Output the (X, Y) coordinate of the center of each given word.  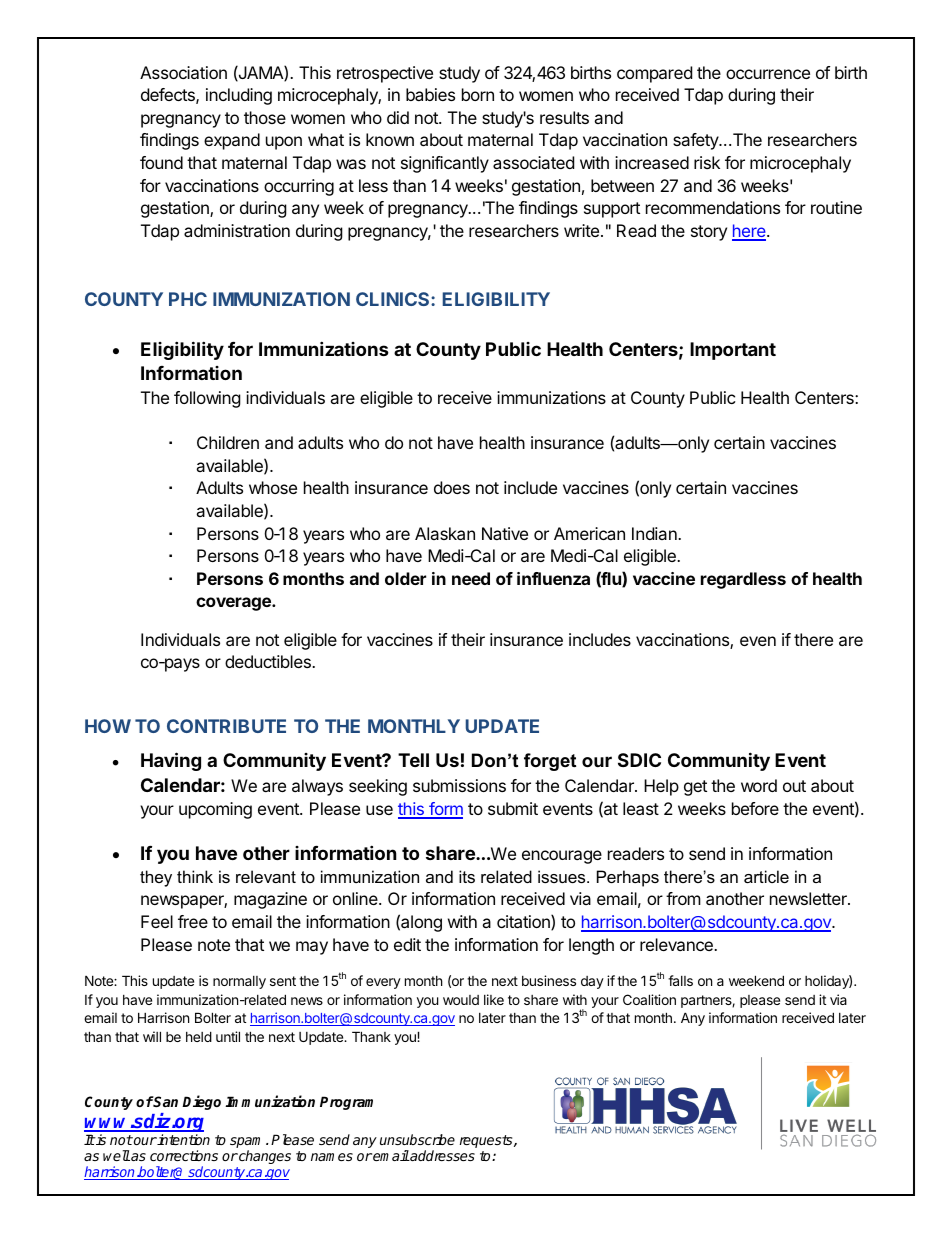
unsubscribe (417, 1139)
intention (183, 1139)
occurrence (768, 74)
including (239, 96)
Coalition (649, 999)
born (478, 94)
